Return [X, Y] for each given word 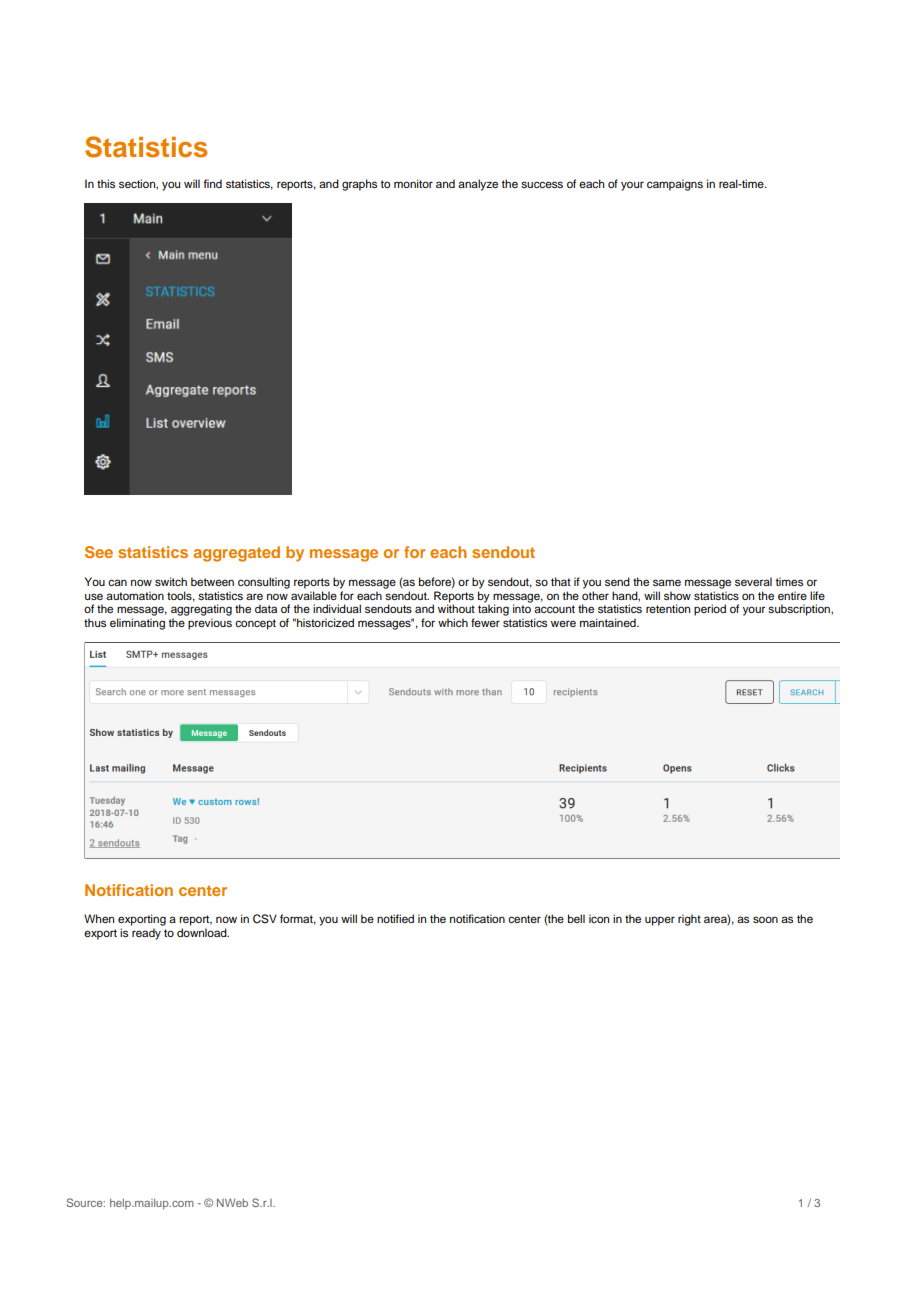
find [212, 183]
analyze [478, 185]
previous [210, 624]
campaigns [675, 185]
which [453, 622]
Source [86, 1202]
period [710, 610]
